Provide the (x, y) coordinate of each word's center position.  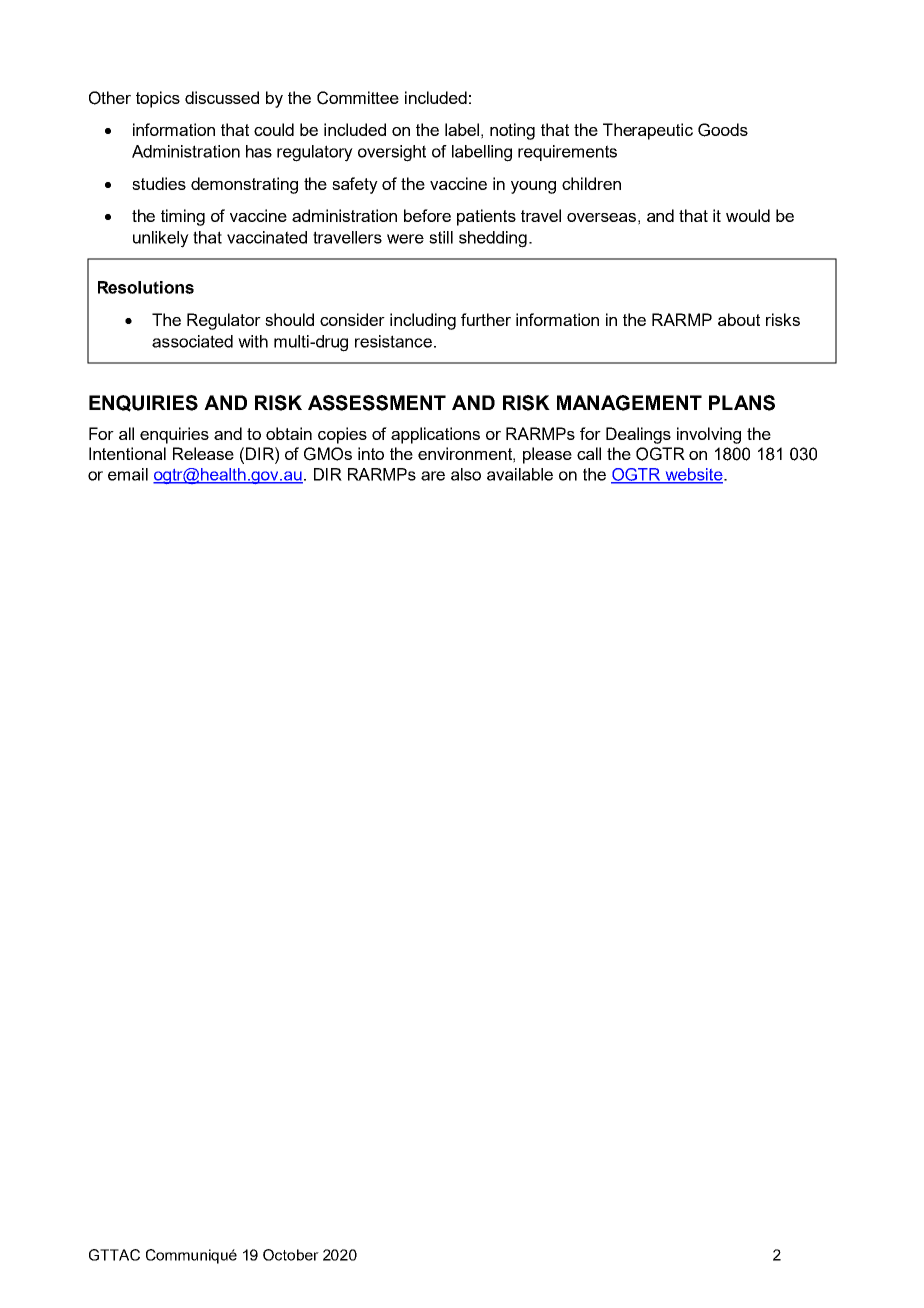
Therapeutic (648, 131)
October (291, 1255)
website (694, 475)
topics (158, 99)
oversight (392, 153)
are (433, 476)
